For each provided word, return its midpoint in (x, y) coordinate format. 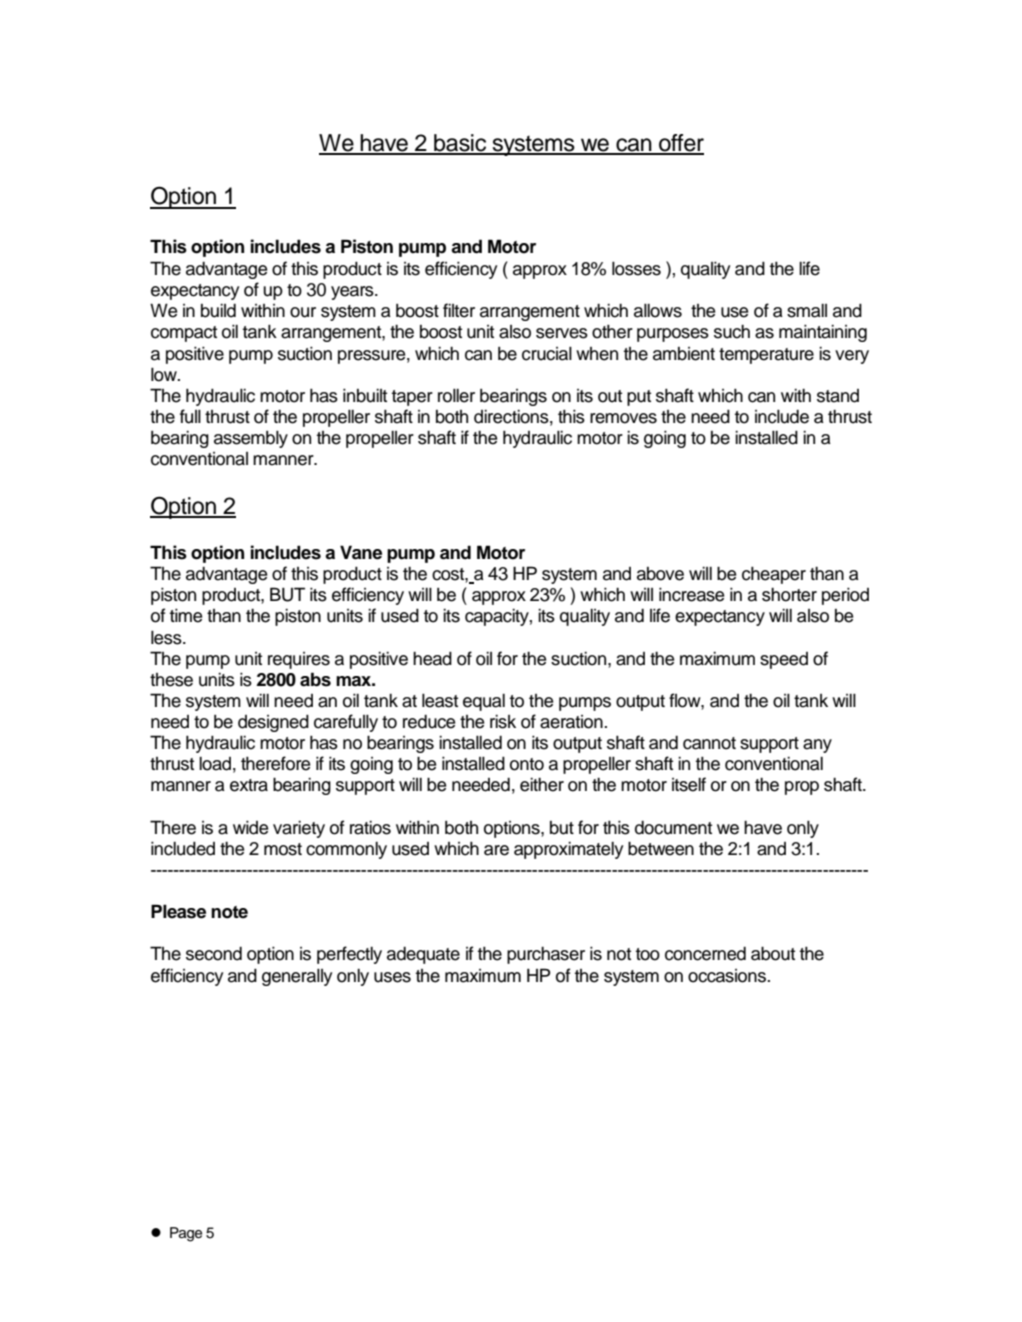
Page (186, 1234)
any (817, 746)
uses (392, 977)
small (807, 310)
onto (527, 764)
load (215, 763)
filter (459, 310)
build (218, 310)
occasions (728, 976)
